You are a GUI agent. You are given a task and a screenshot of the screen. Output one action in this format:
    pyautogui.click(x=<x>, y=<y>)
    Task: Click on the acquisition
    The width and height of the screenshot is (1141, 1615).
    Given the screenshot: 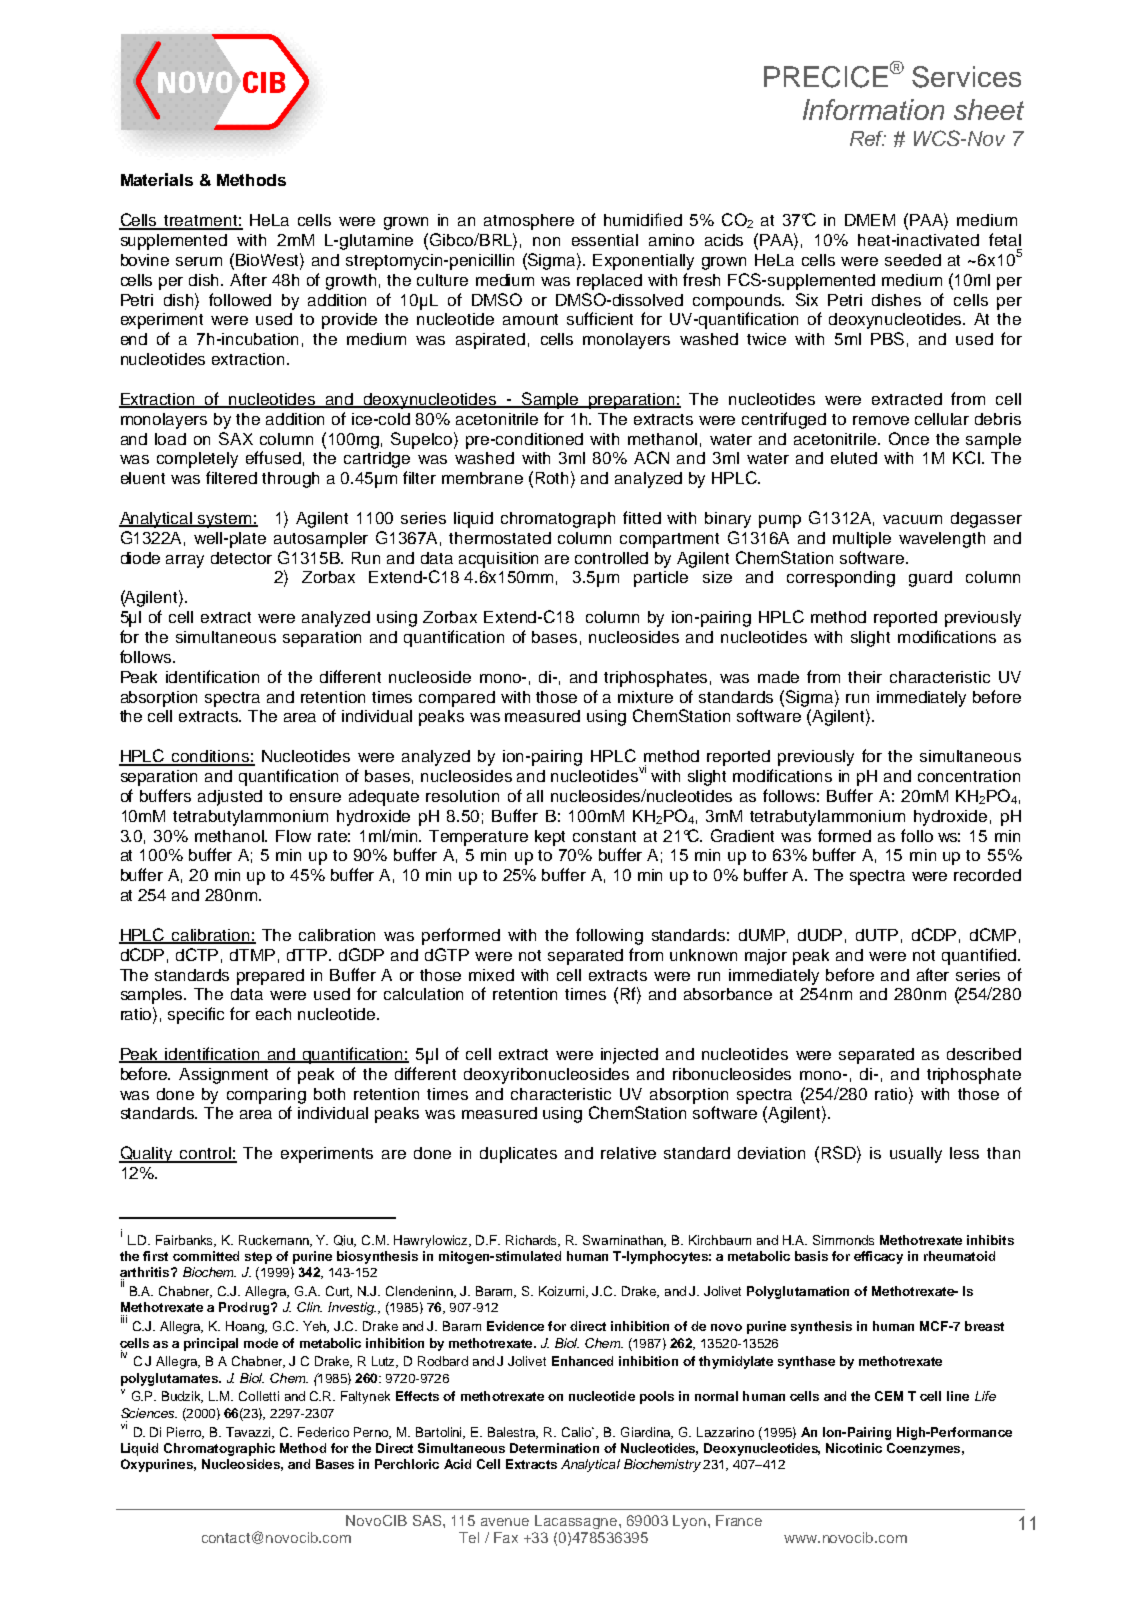 What is the action you would take?
    pyautogui.click(x=498, y=560)
